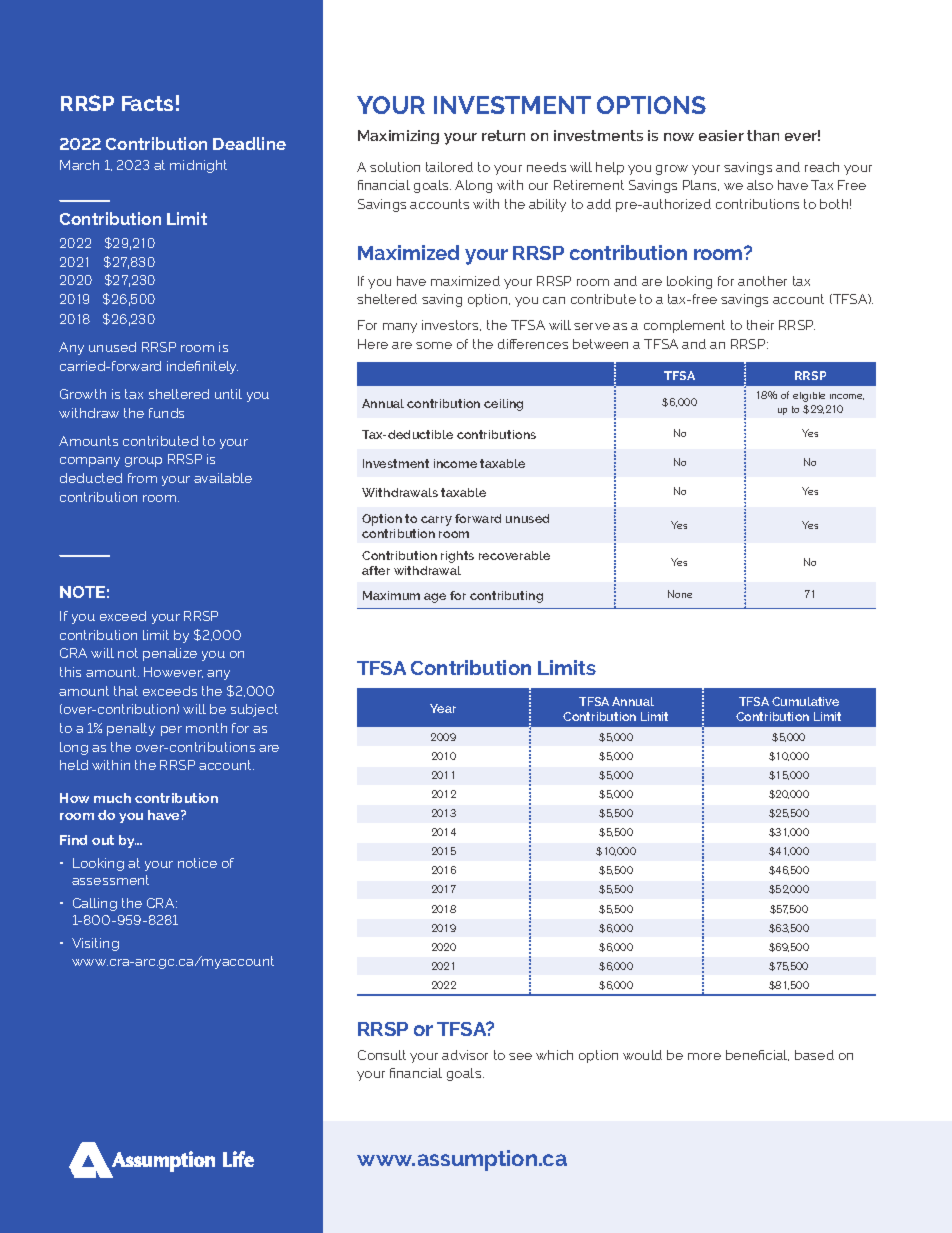 This screenshot has height=1233, width=952. Describe the element at coordinates (435, 598) in the screenshot. I see `age` at that location.
